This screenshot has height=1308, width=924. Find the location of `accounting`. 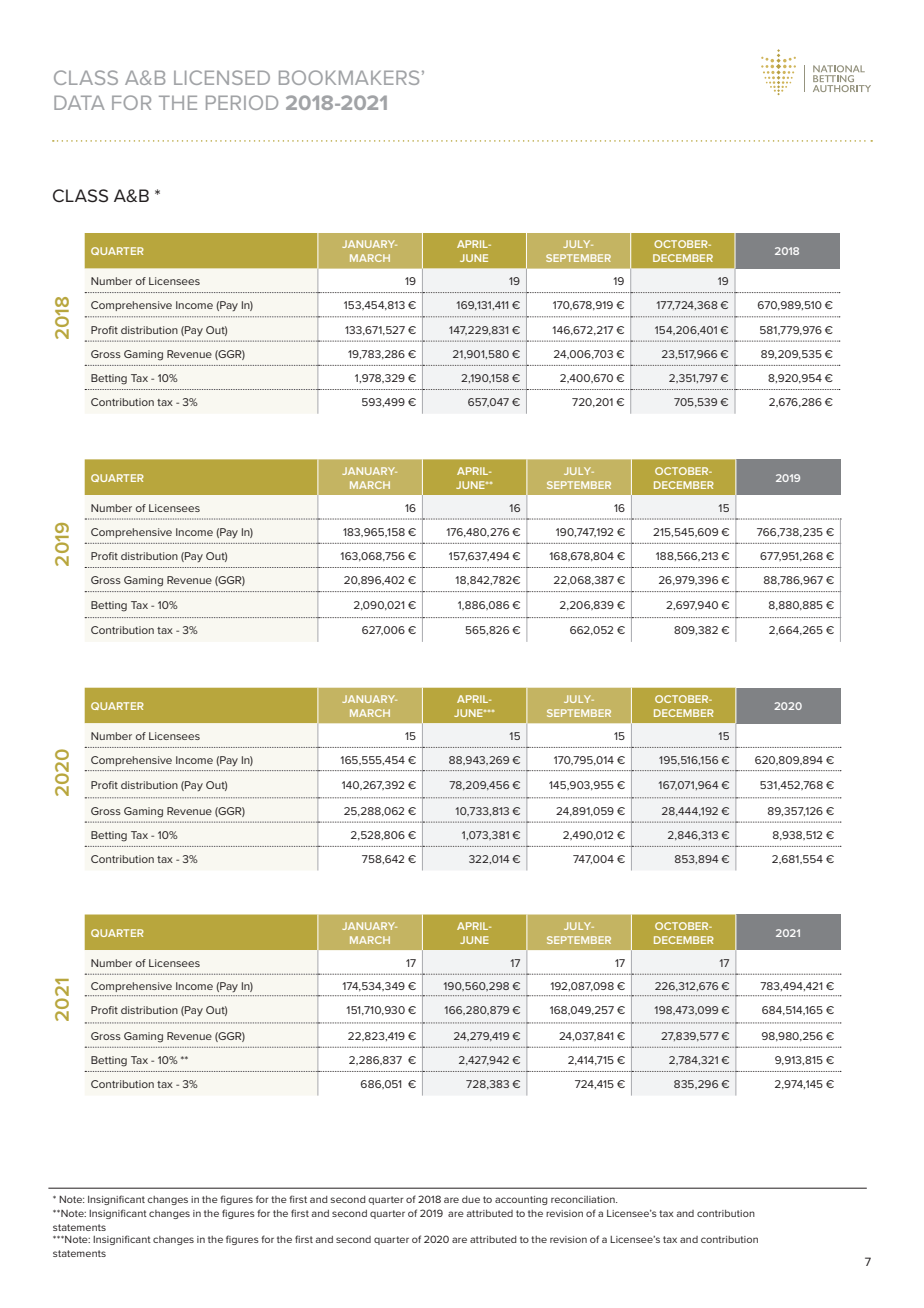

accounting is located at coordinates (521, 1200).
